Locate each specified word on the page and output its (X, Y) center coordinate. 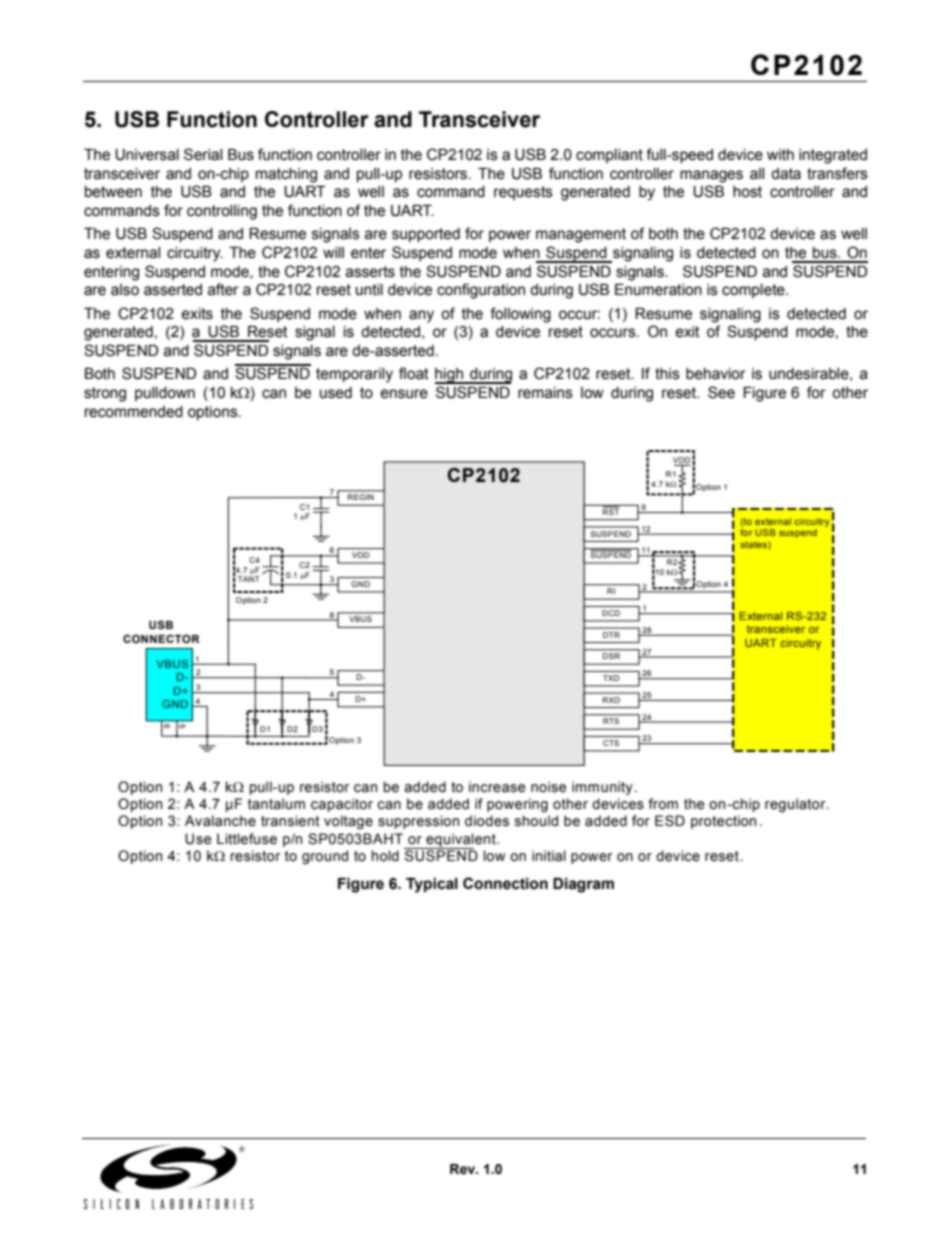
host (747, 192)
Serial (203, 154)
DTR (611, 635)
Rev (464, 1169)
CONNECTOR (161, 638)
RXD (611, 700)
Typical (432, 885)
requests (523, 193)
